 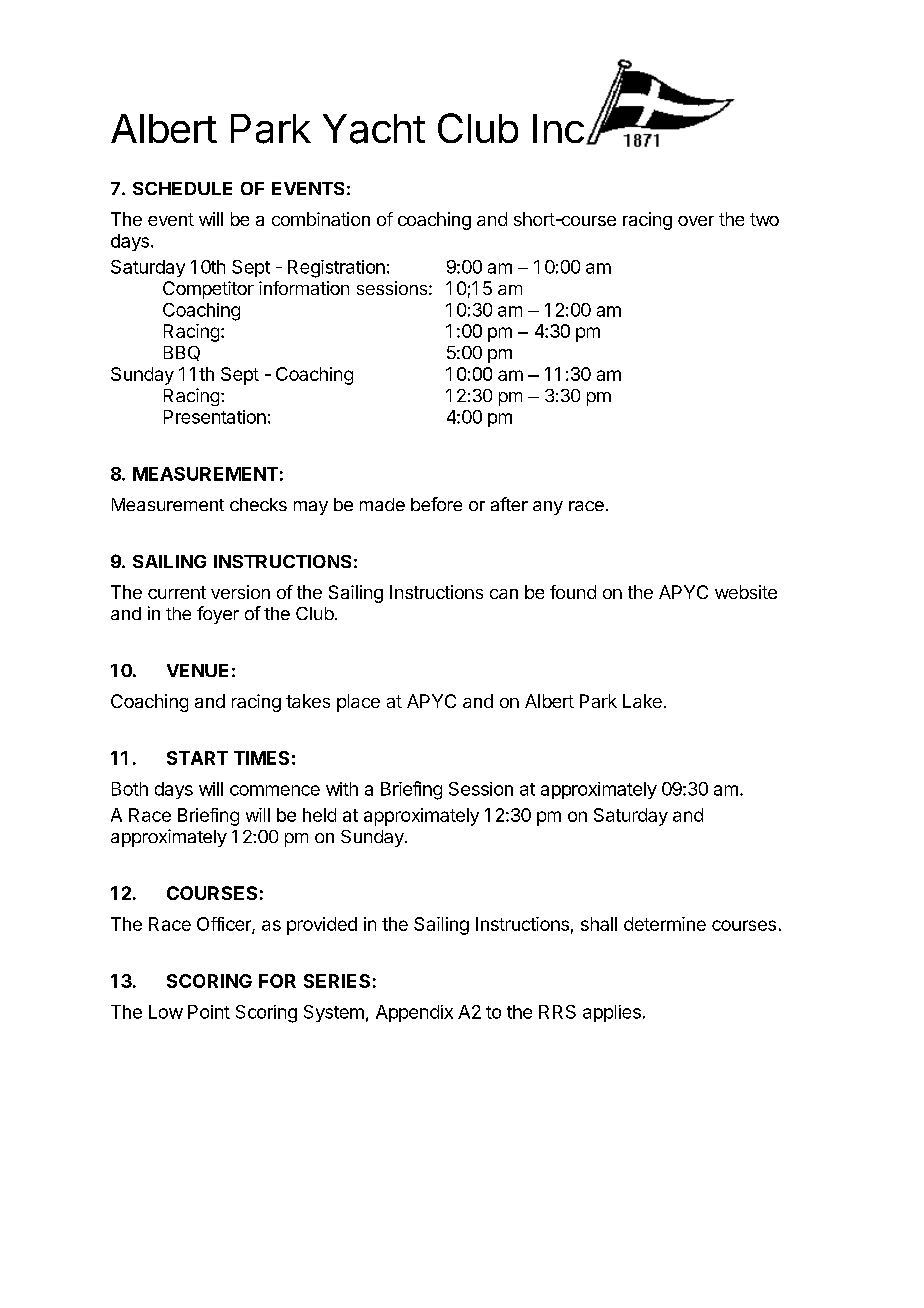 What do you see at coordinates (504, 594) in the screenshot?
I see `can` at bounding box center [504, 594].
